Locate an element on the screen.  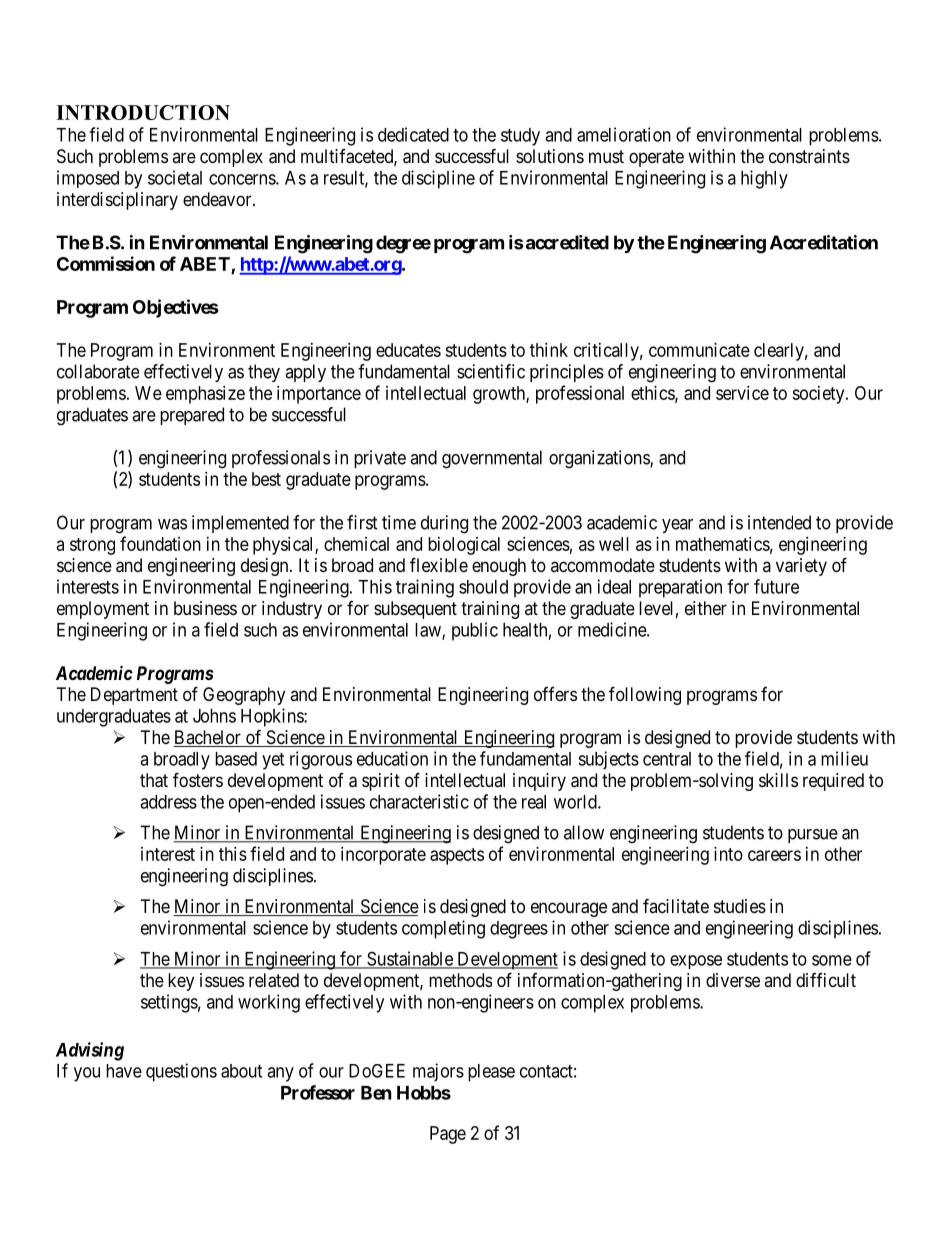
scientific is located at coordinates (491, 371).
